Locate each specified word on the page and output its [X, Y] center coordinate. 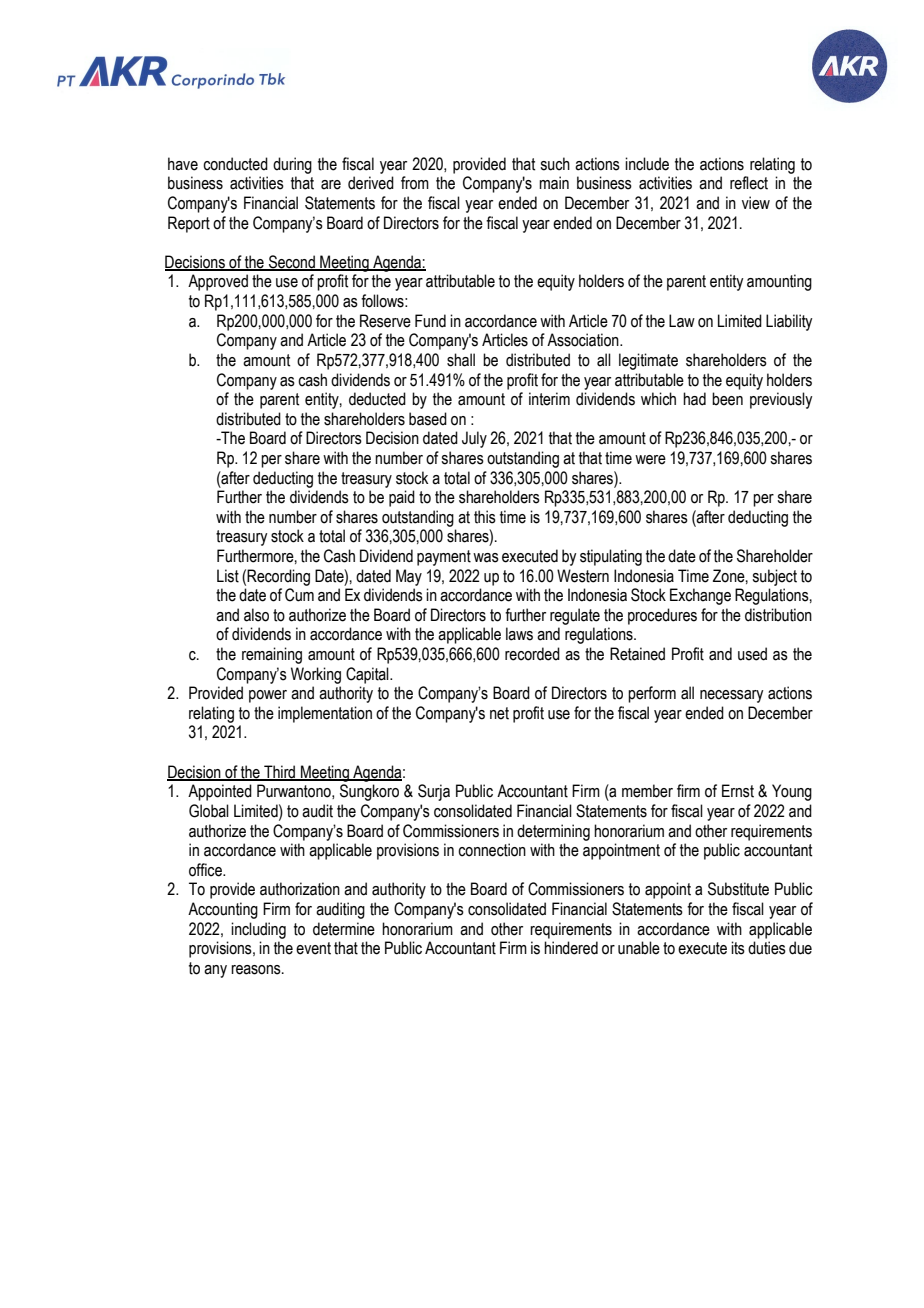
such [555, 164]
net [499, 713]
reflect [749, 183]
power [268, 696]
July [474, 439]
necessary [731, 696]
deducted [377, 399]
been [727, 399]
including [258, 930]
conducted [235, 164]
